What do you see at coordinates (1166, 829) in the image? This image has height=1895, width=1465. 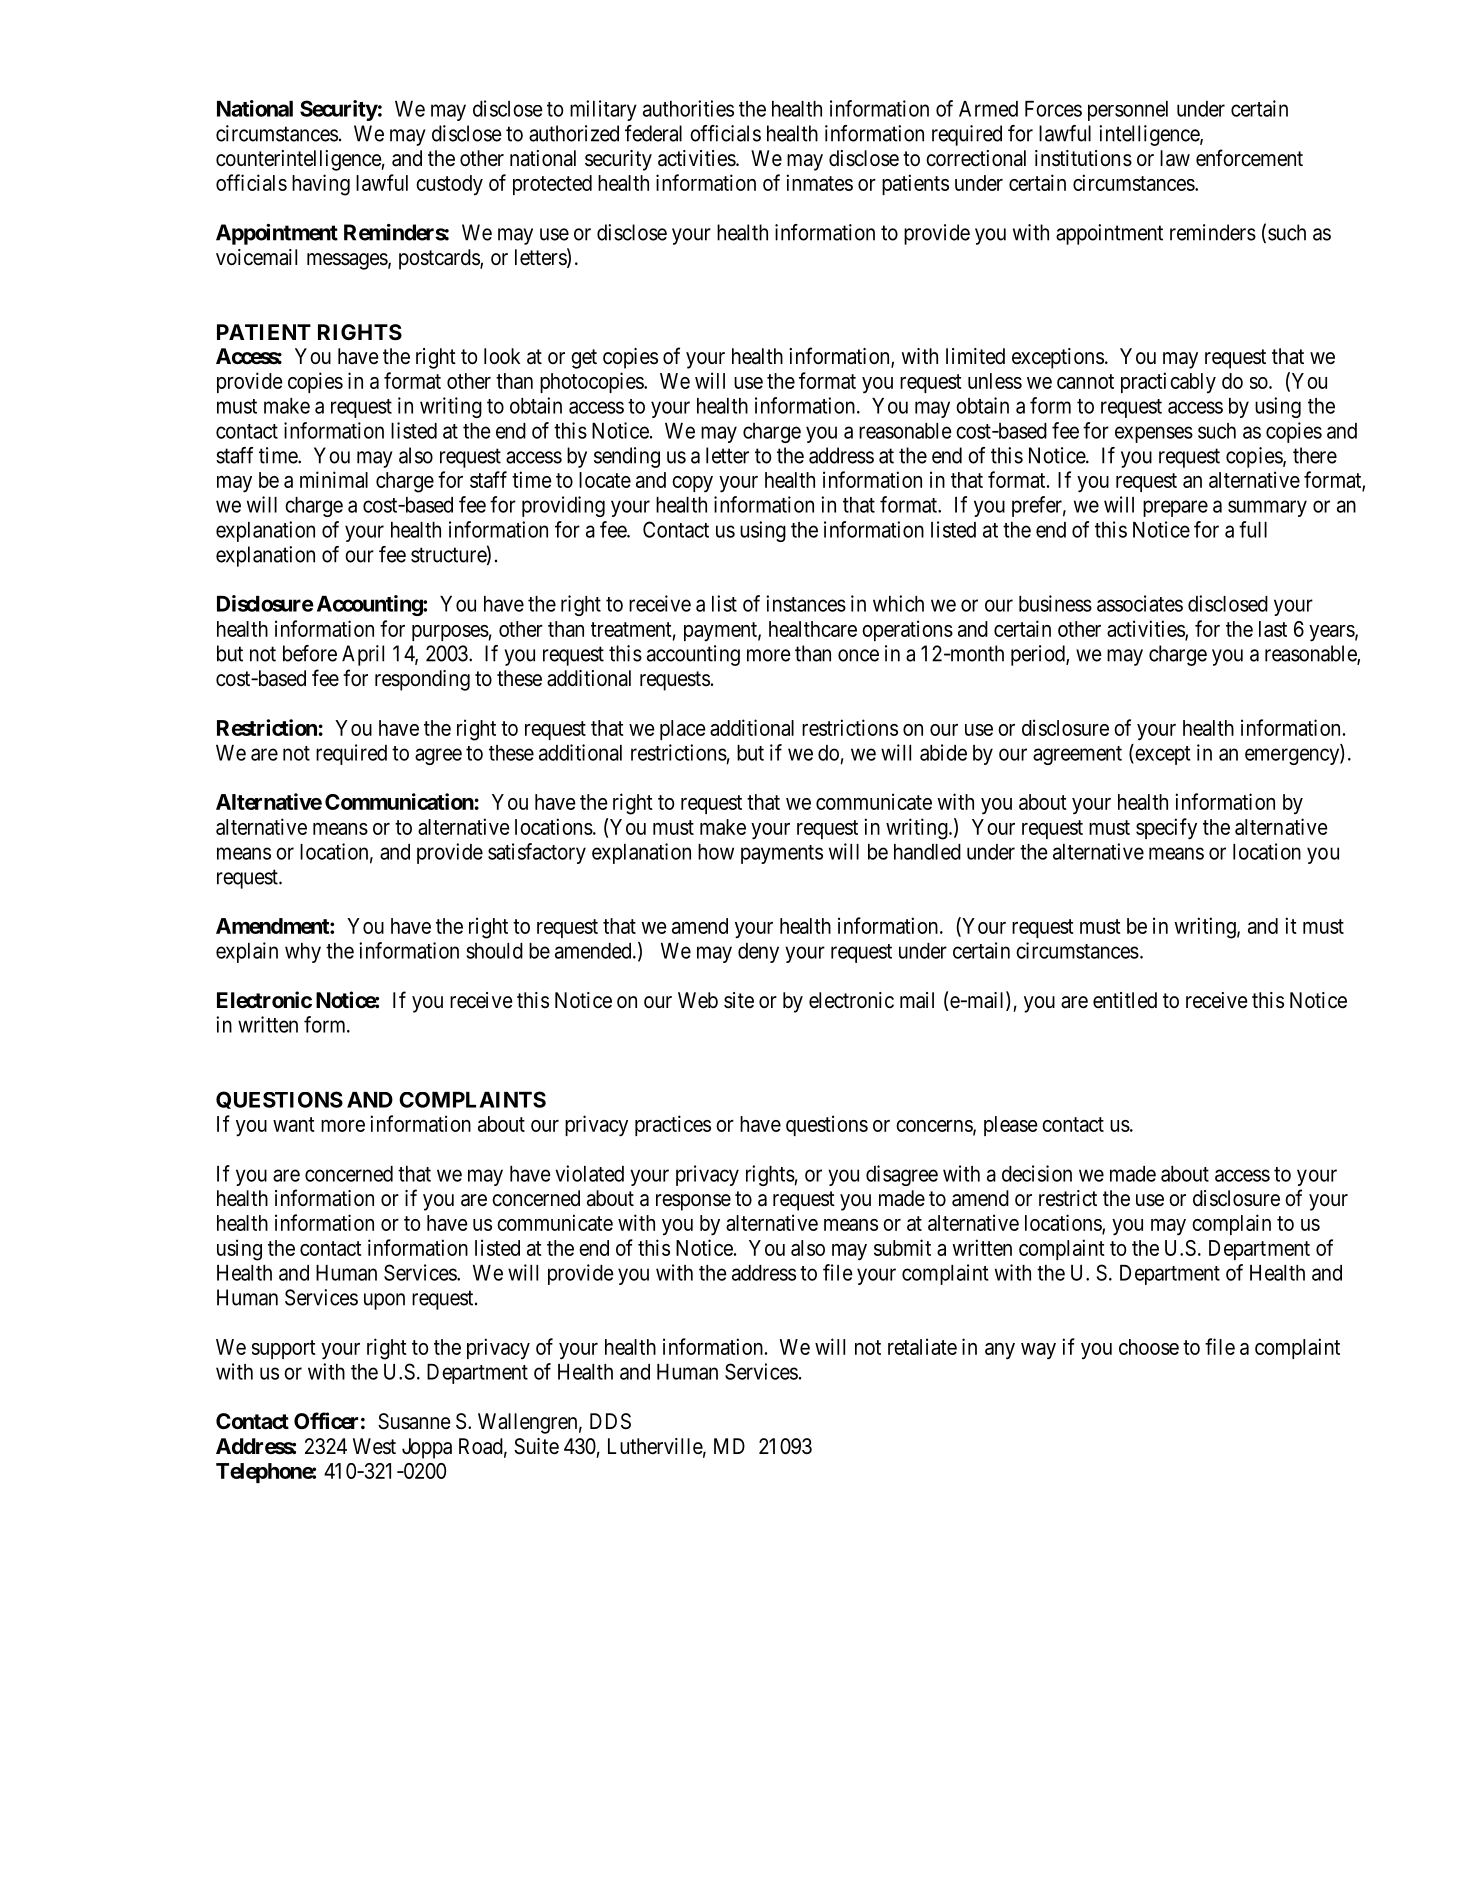 I see `specify` at bounding box center [1166, 829].
